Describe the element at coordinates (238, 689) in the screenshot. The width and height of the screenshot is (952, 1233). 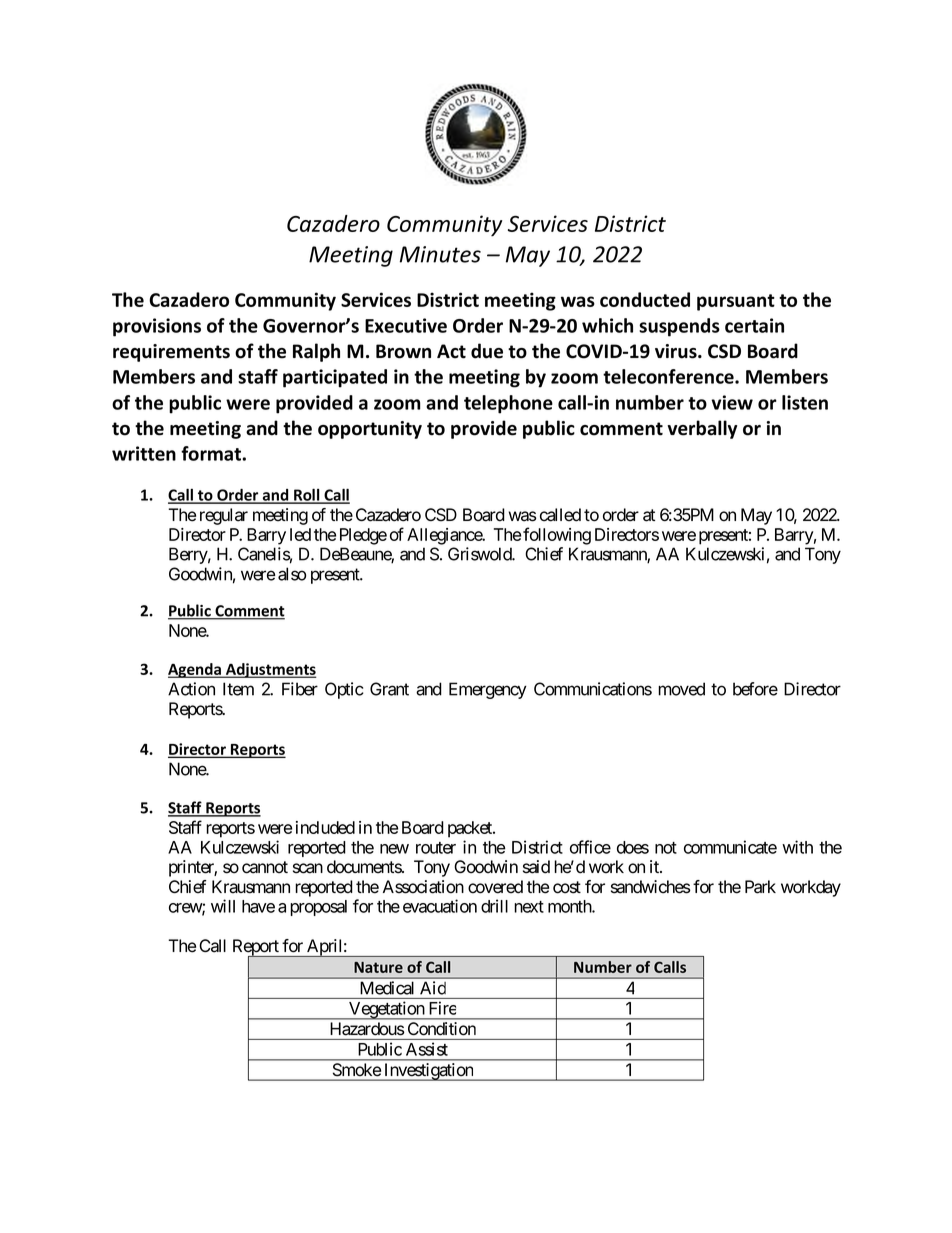
I see `Item` at that location.
